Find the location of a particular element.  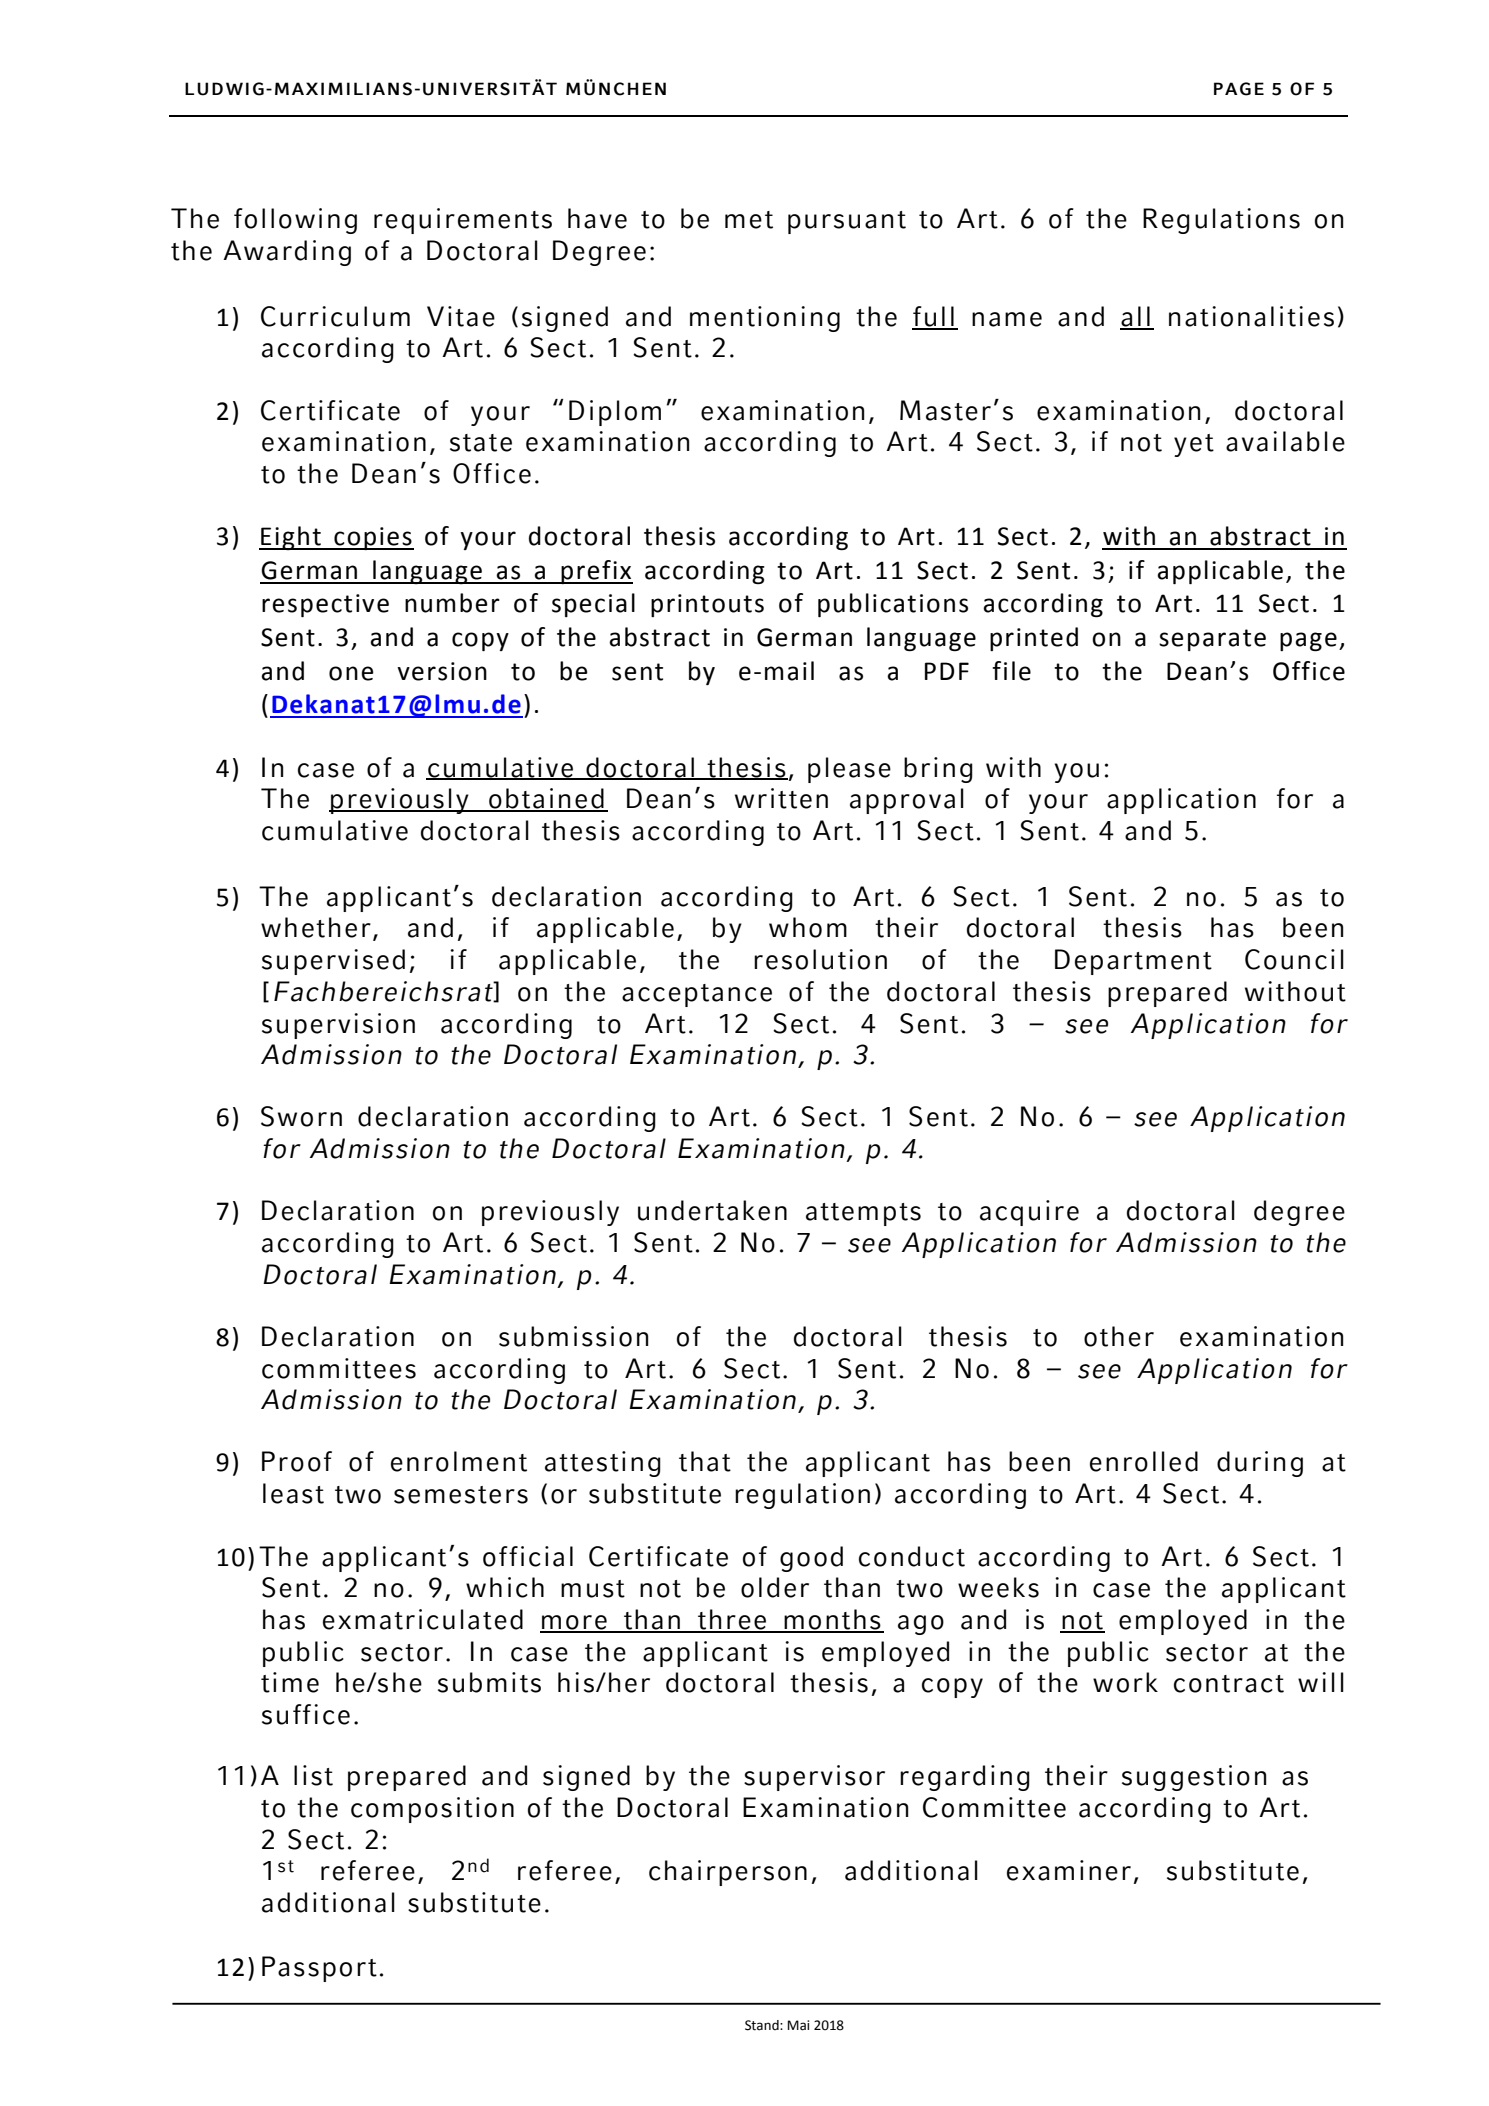

Vitae is located at coordinates (461, 316).
